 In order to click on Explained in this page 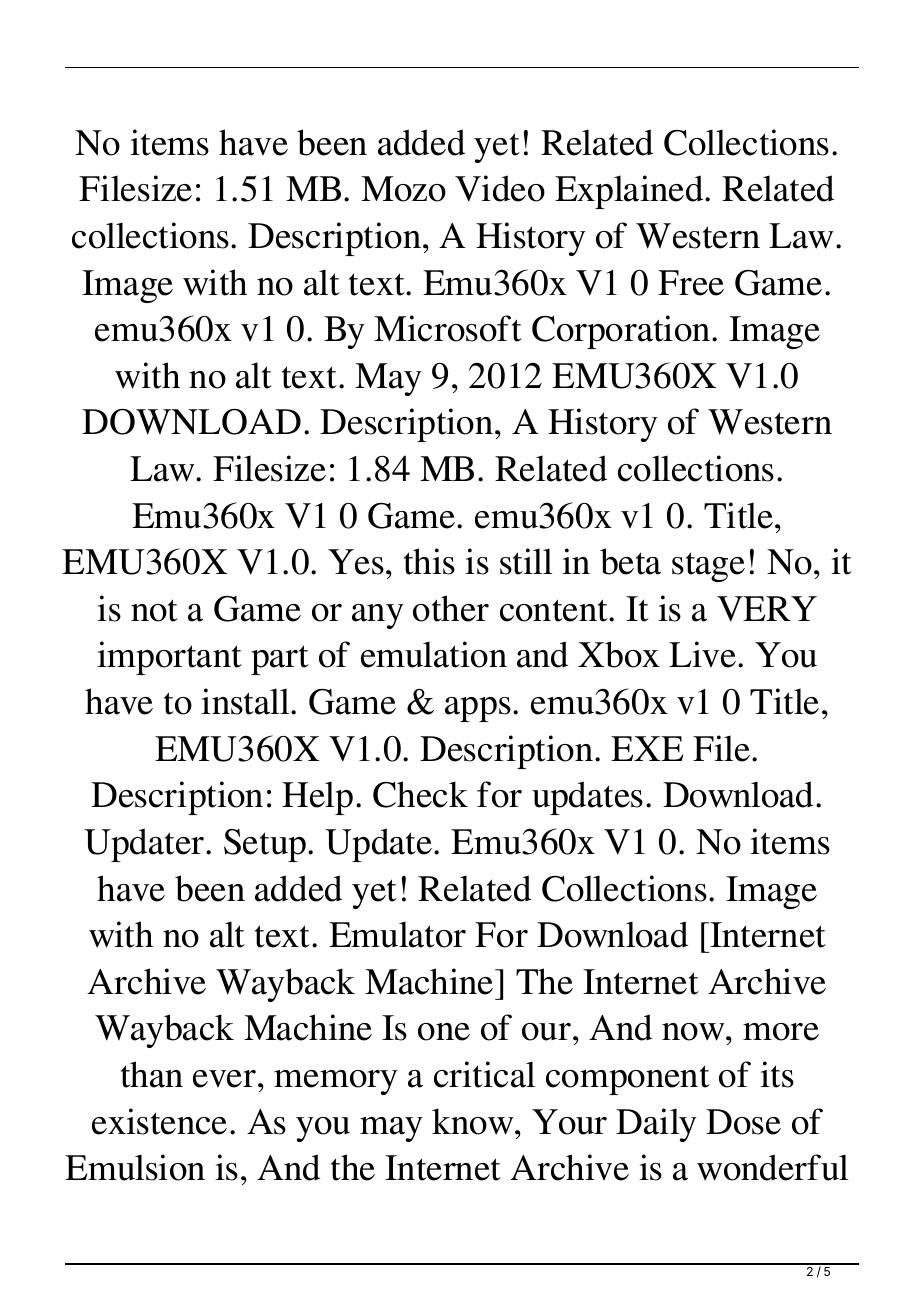, I will do `click(630, 192)`.
